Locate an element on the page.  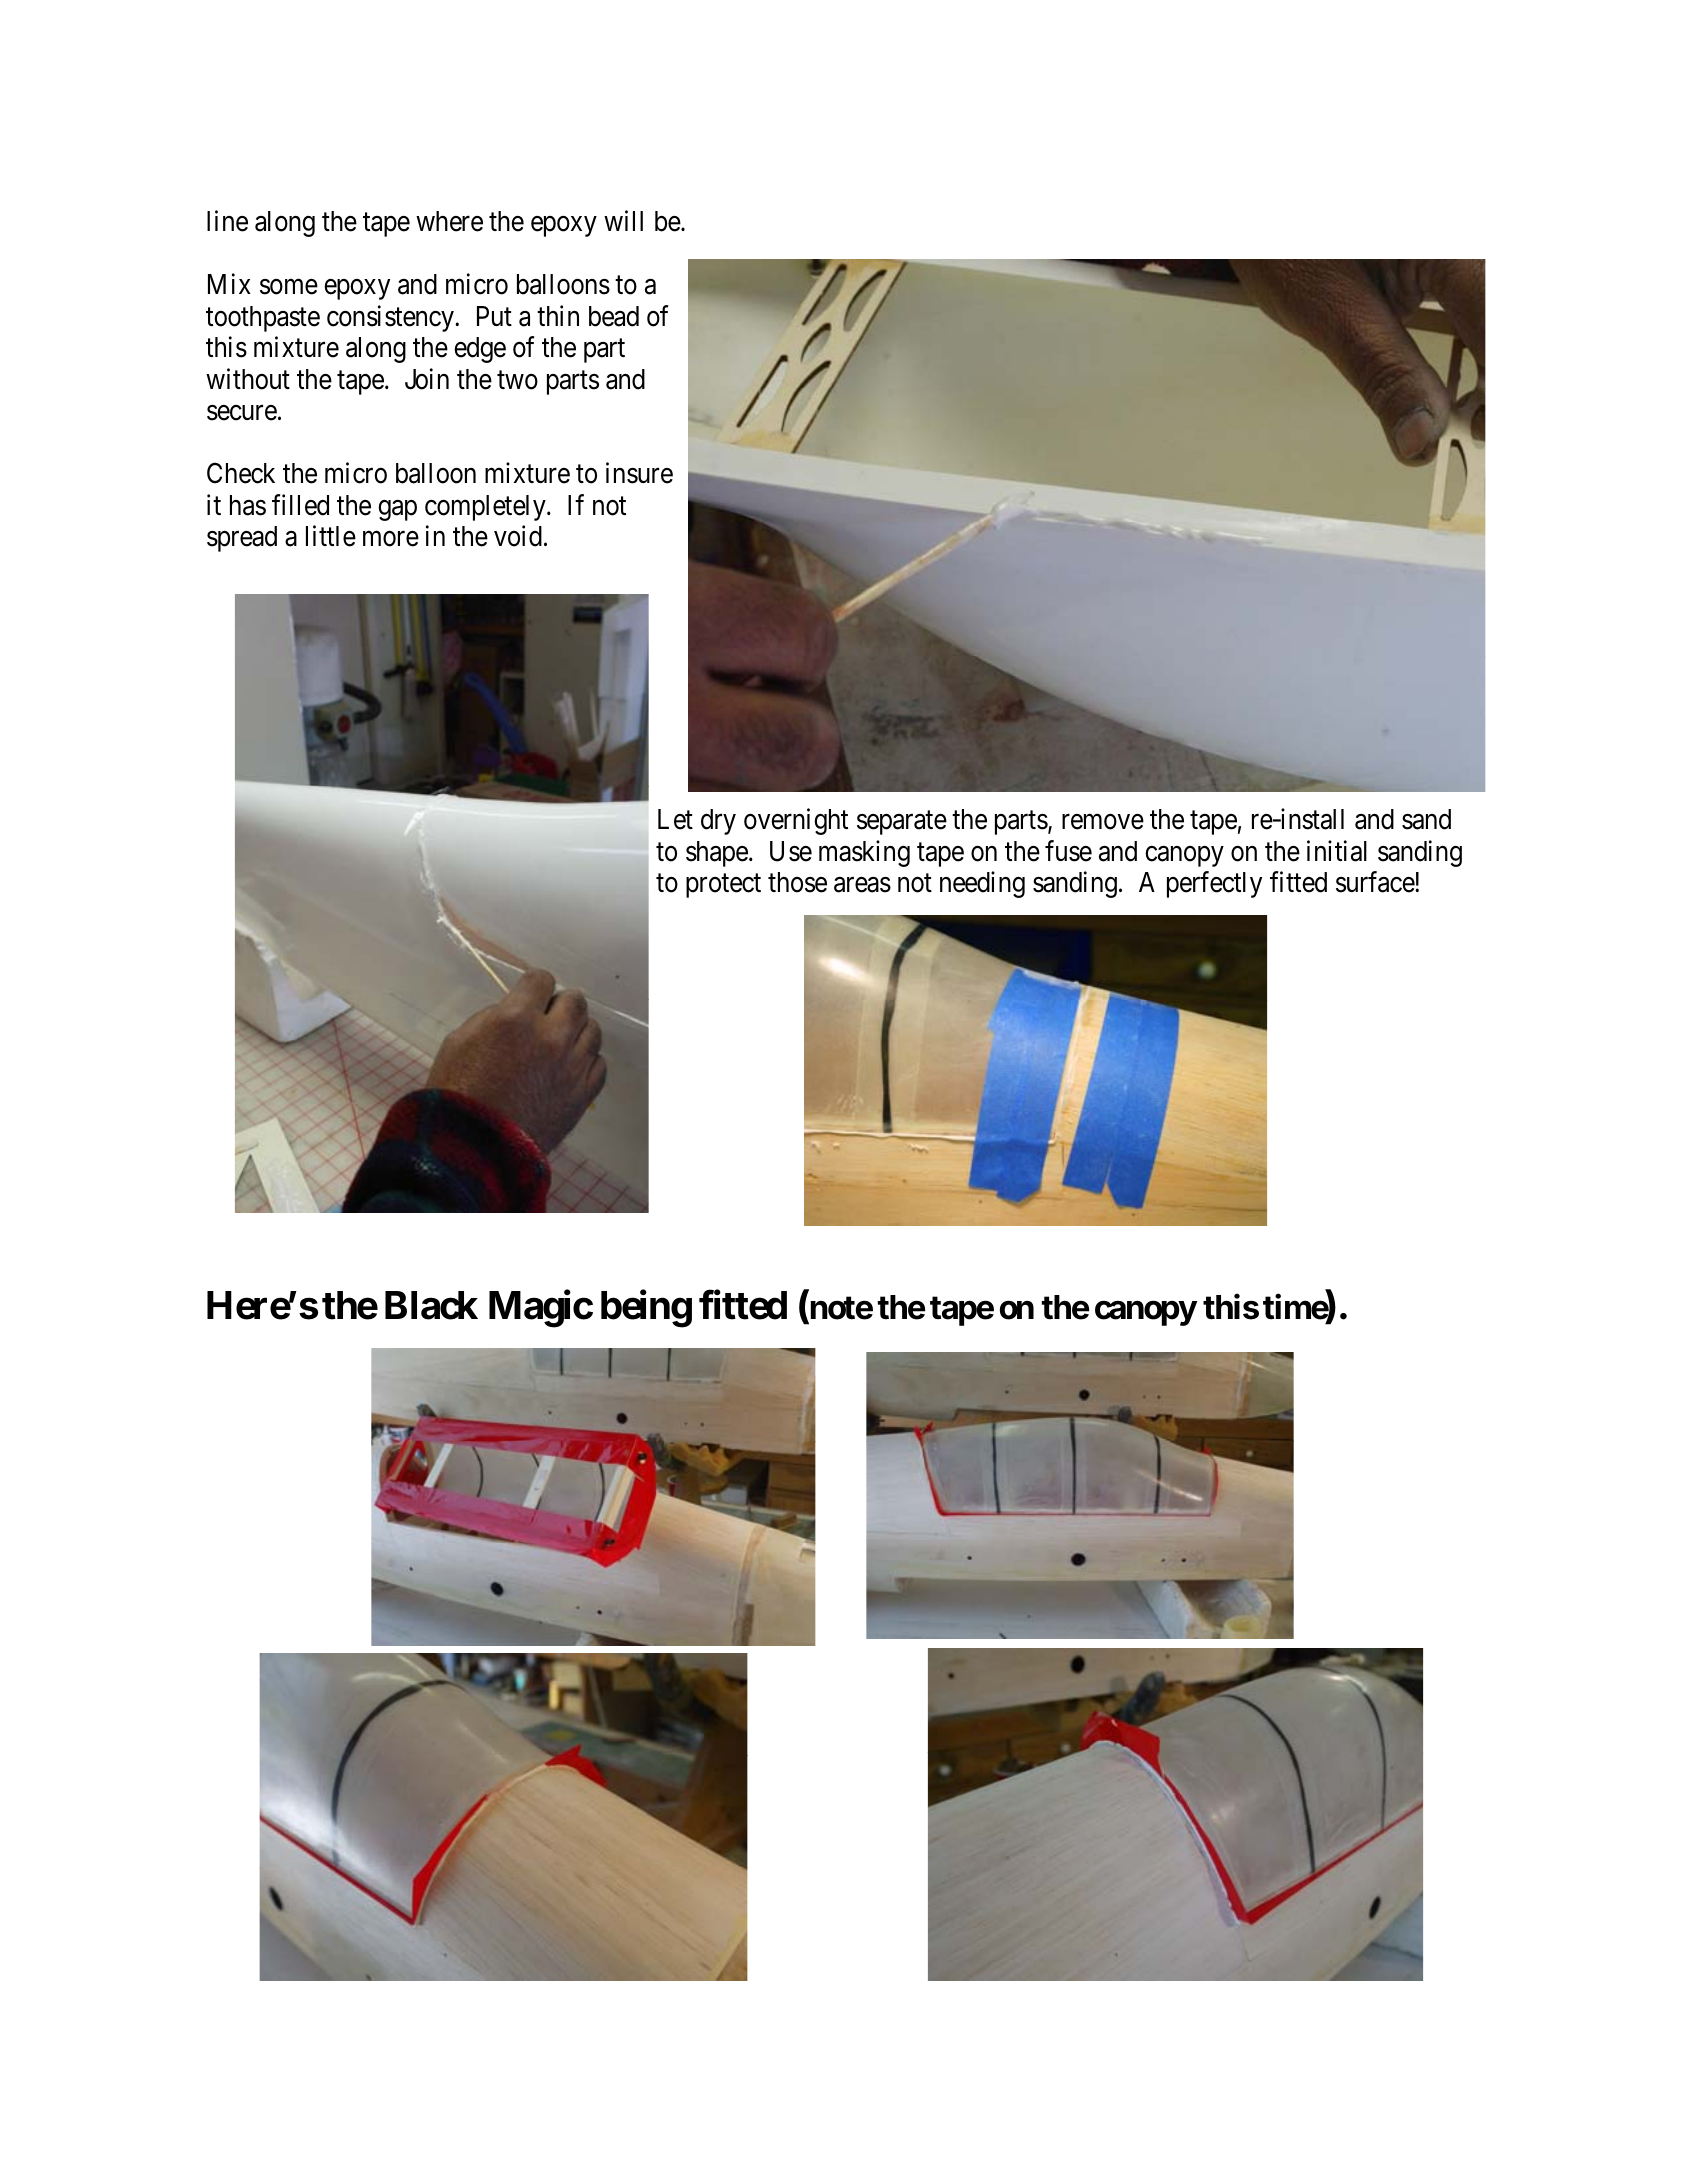
overnight is located at coordinates (796, 822).
